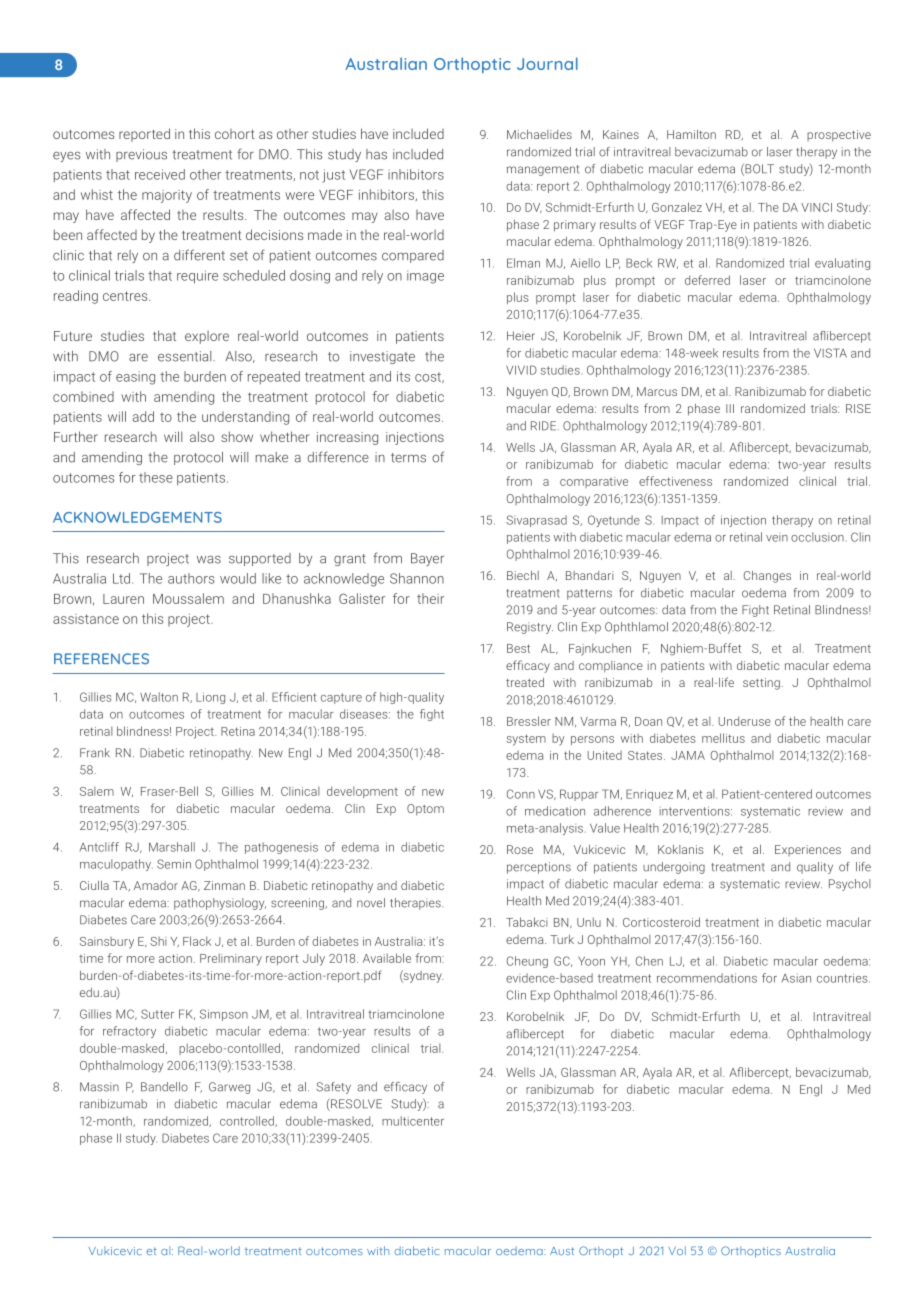 The image size is (924, 1308). What do you see at coordinates (691, 134) in the document?
I see `Hamilton` at bounding box center [691, 134].
